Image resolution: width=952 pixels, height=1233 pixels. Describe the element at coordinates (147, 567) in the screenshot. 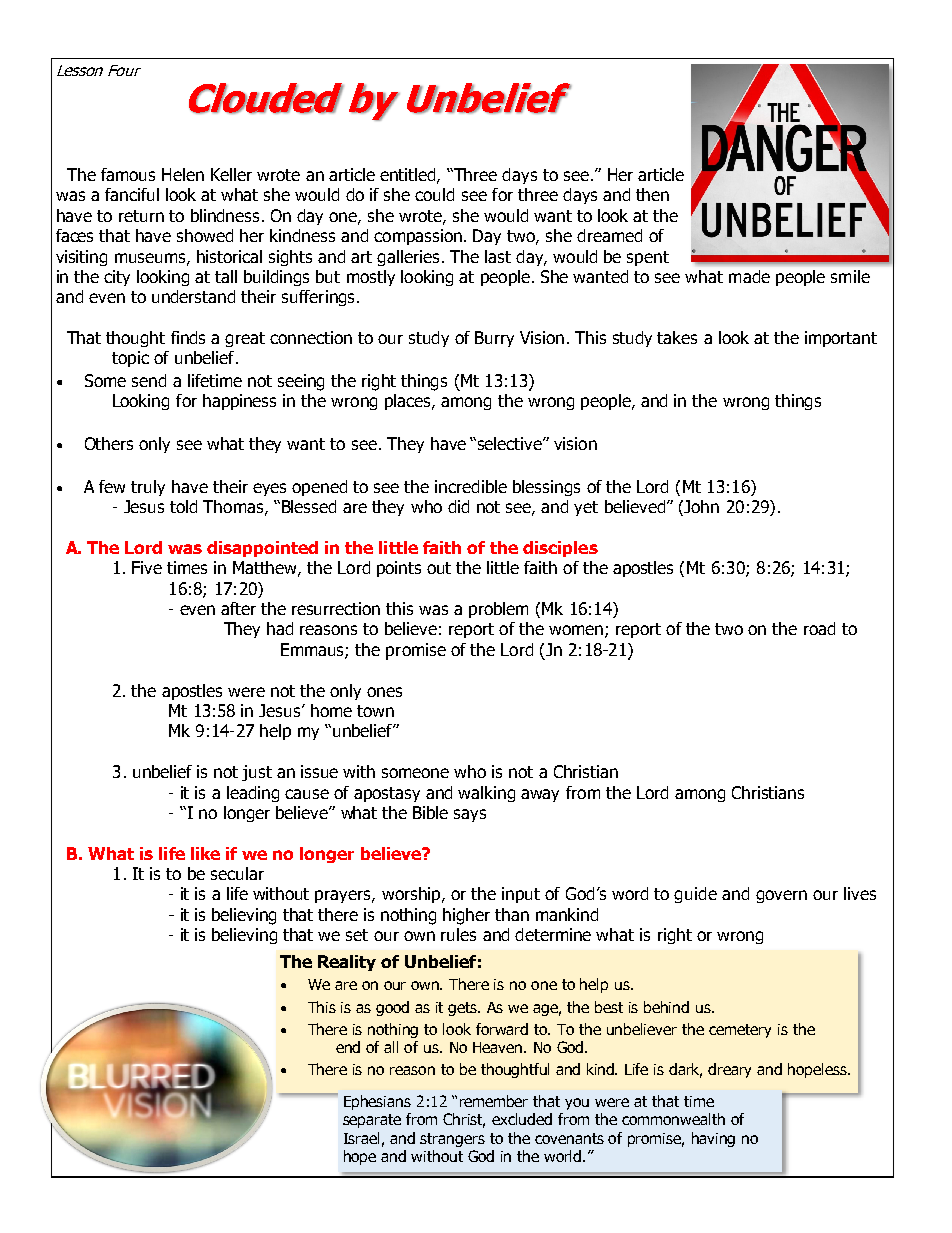

I see `Five` at that location.
